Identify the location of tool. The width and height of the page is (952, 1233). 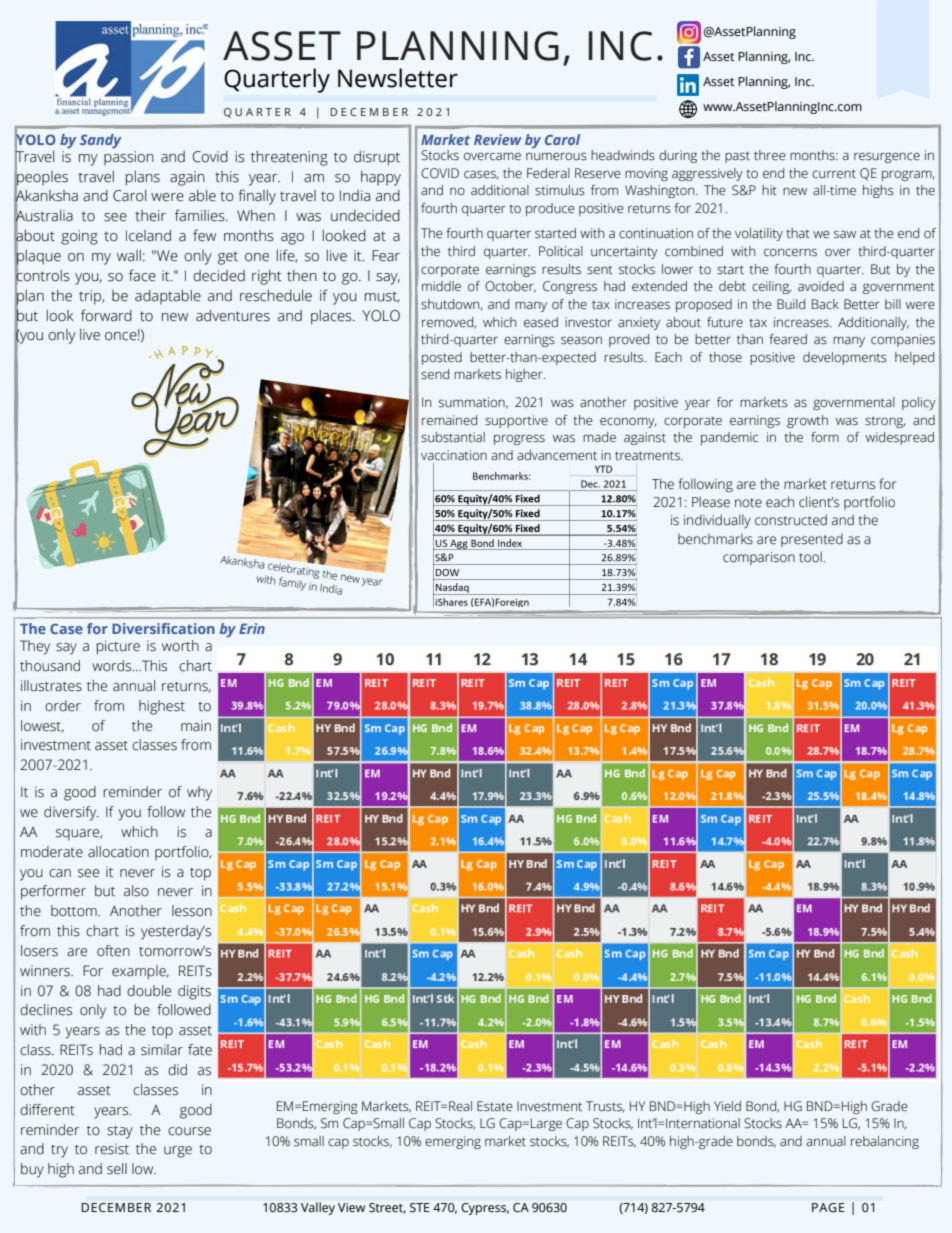
(811, 557).
